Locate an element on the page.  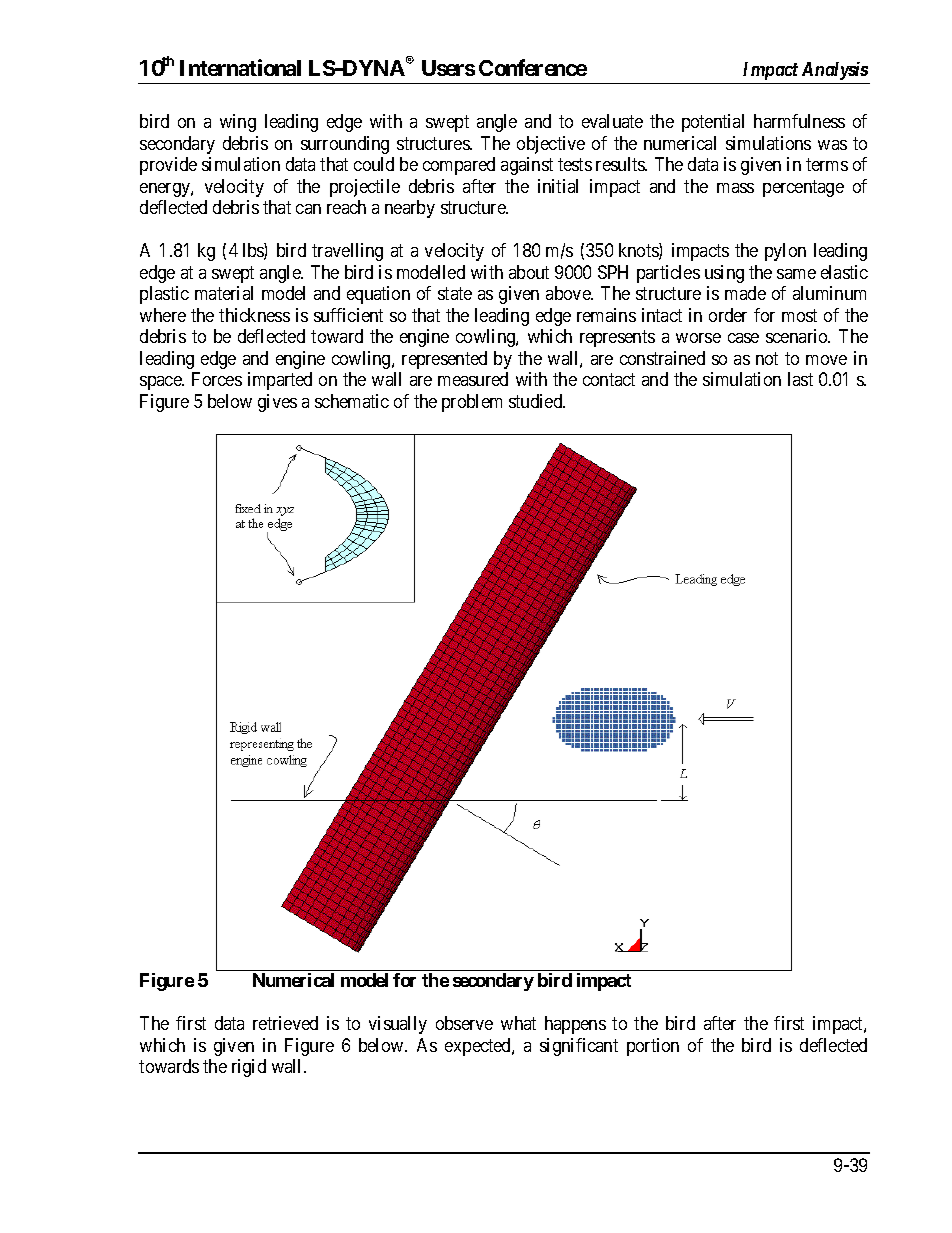
move is located at coordinates (826, 360).
